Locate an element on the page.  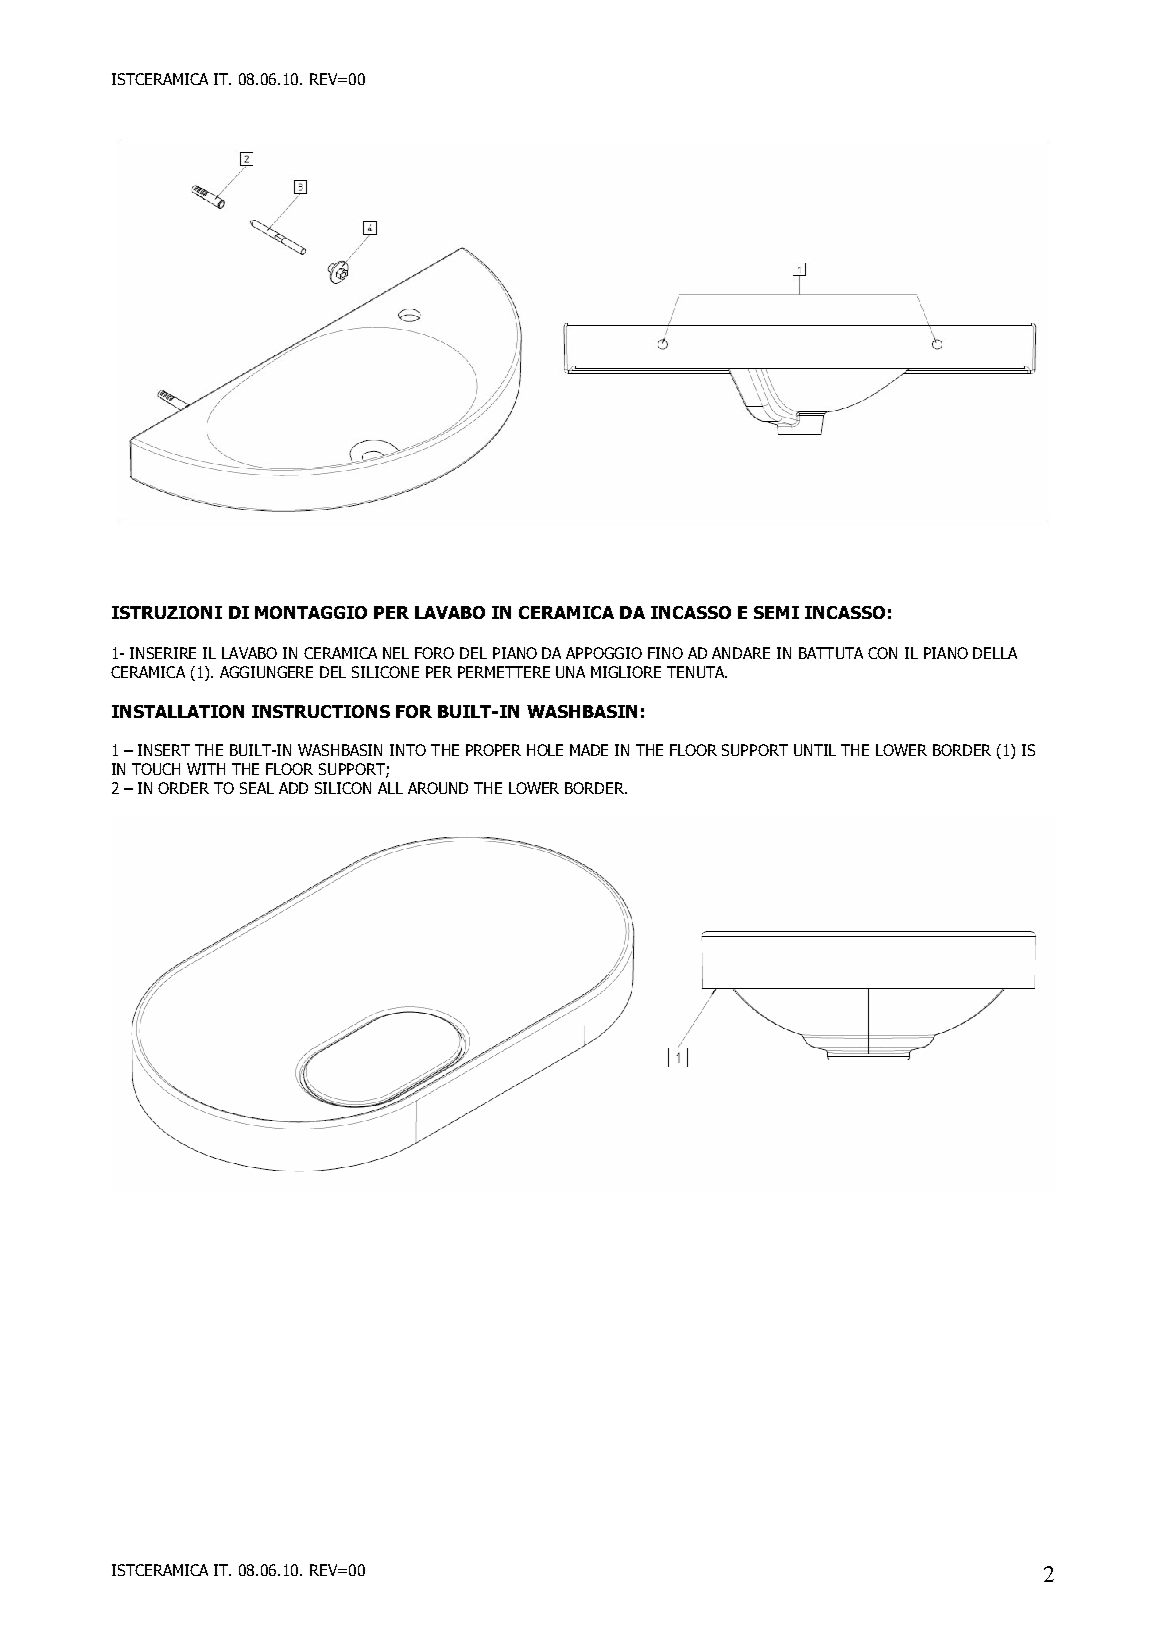
INSTALLATION is located at coordinates (178, 711).
